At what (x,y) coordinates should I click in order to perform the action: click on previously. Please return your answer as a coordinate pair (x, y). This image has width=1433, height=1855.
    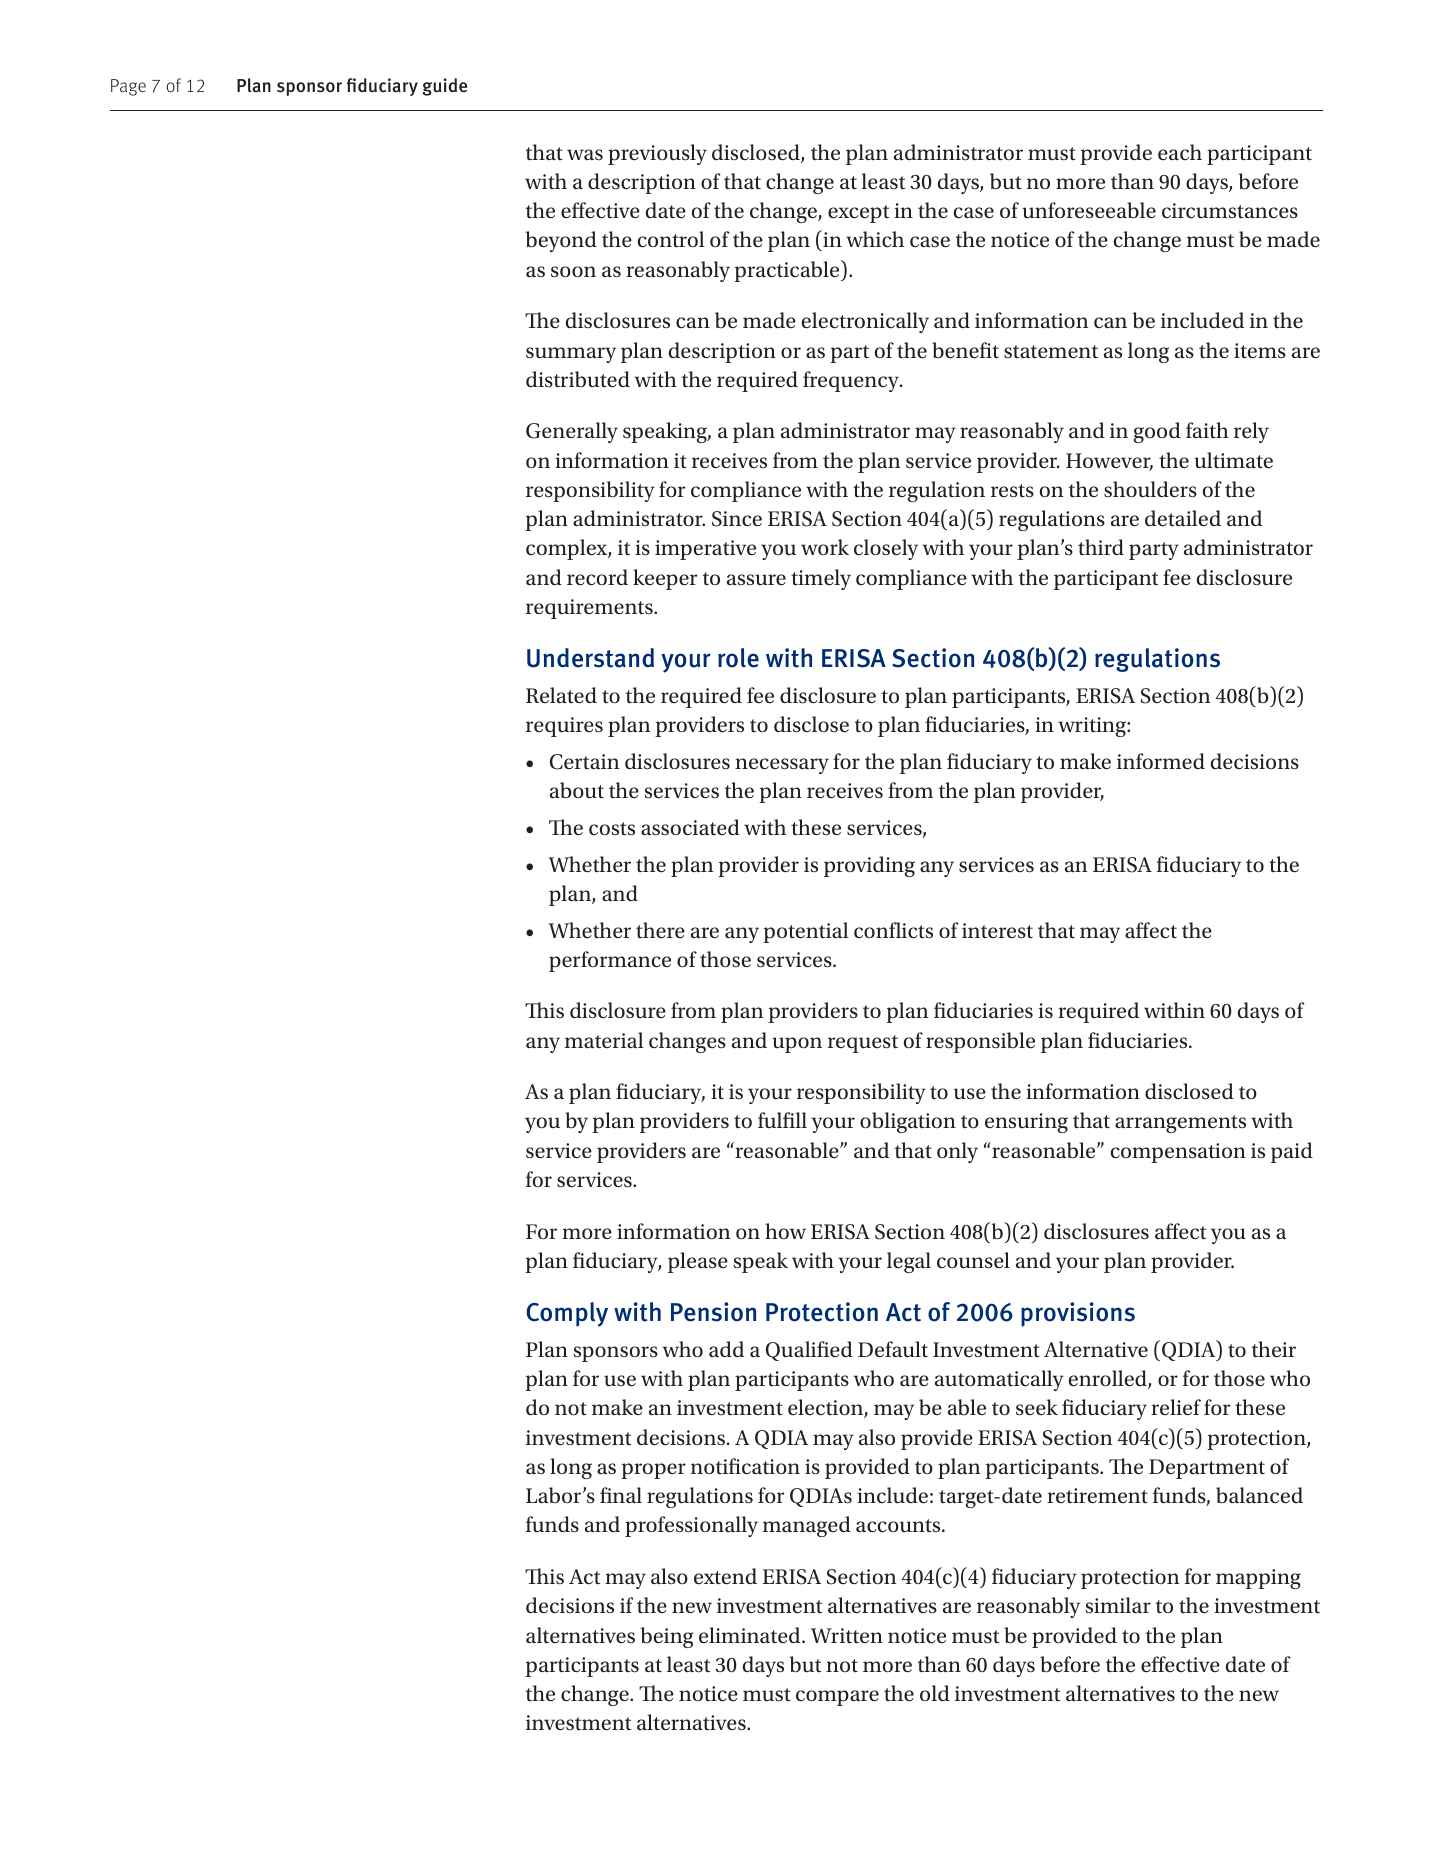
    Looking at the image, I should click on (657, 154).
